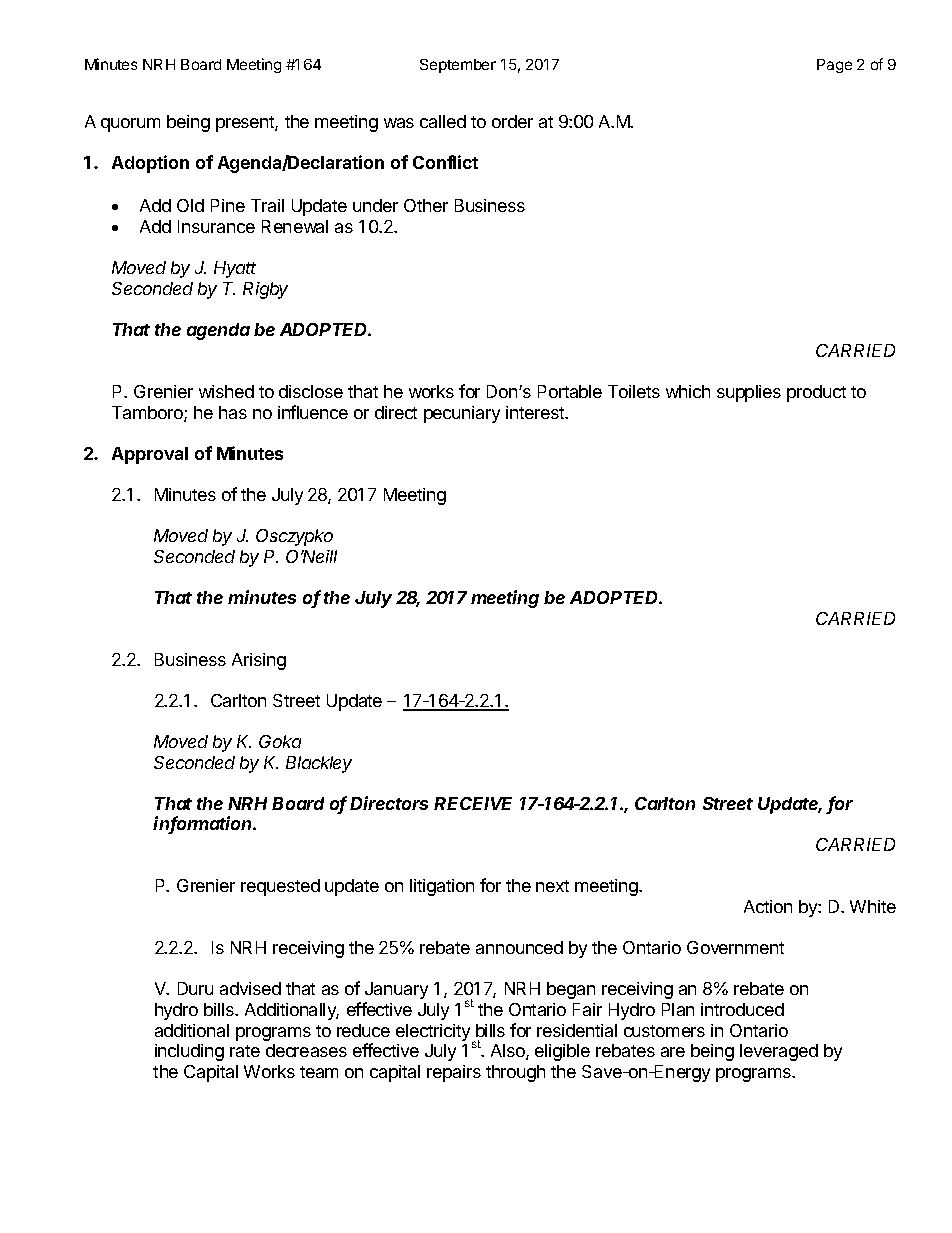 Image resolution: width=952 pixels, height=1233 pixels. What do you see at coordinates (816, 393) in the document?
I see `product` at bounding box center [816, 393].
